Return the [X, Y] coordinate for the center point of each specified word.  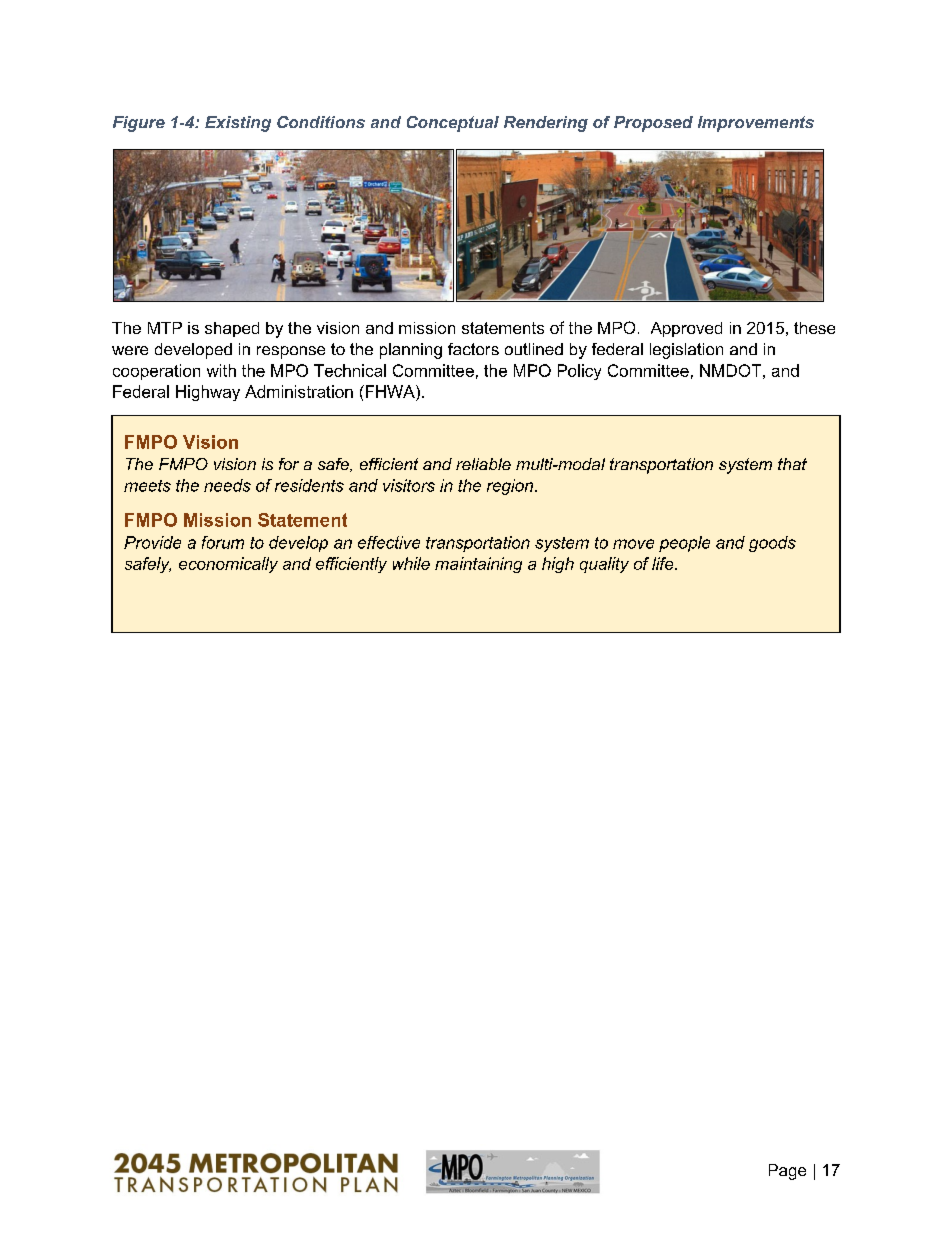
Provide [152, 542]
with [221, 370]
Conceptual [453, 124]
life [664, 563]
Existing [238, 124]
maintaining [478, 565]
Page [787, 1172]
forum [223, 542]
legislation [686, 351]
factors [473, 349]
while [411, 563]
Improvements [756, 124]
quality [604, 565]
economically [228, 565]
